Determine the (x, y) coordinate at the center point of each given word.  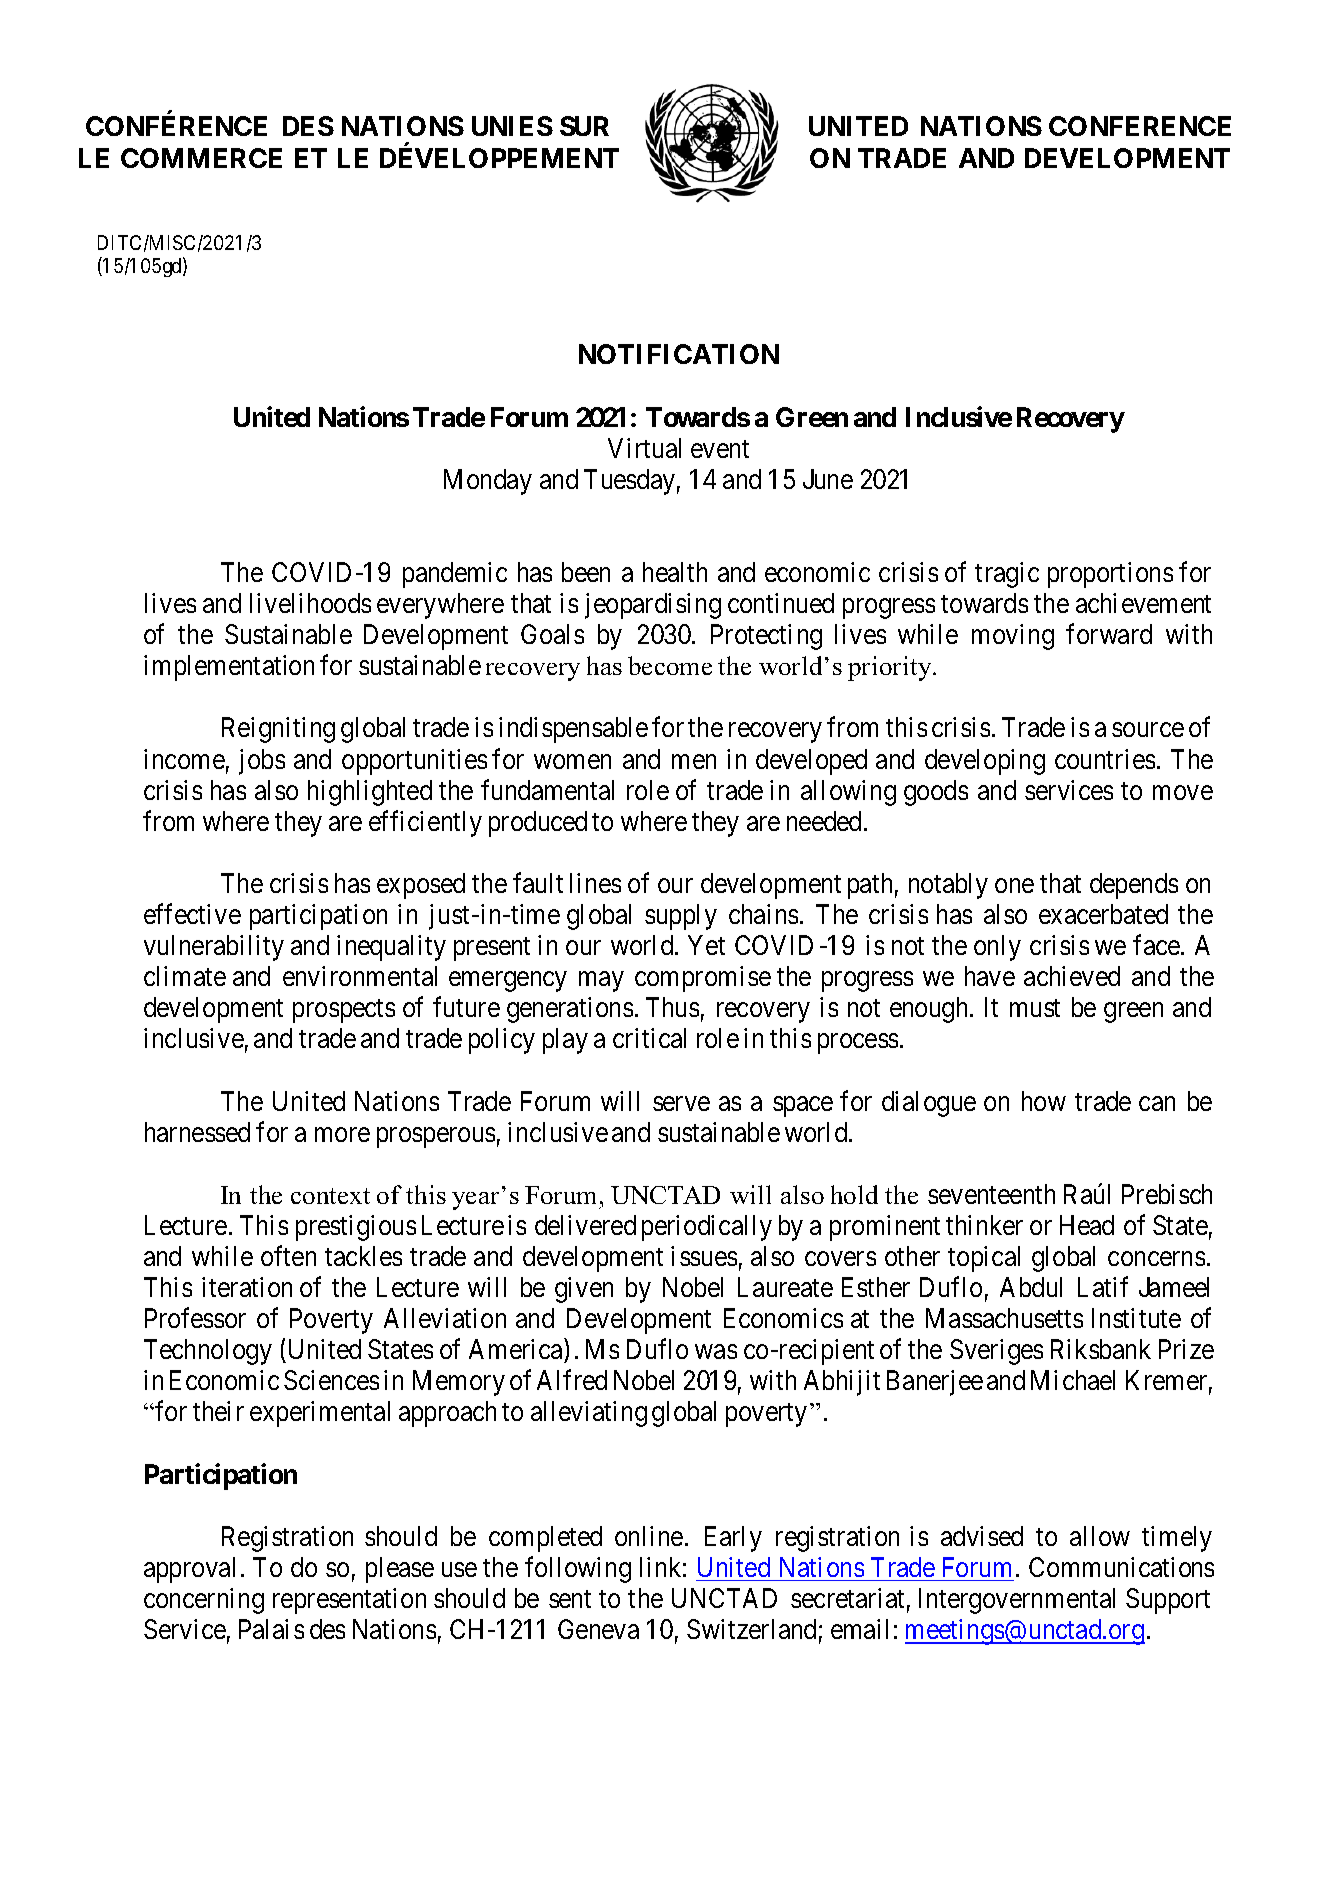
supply (681, 917)
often (288, 1256)
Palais (271, 1629)
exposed (421, 886)
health (675, 572)
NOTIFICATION (679, 354)
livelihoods (310, 603)
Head (1087, 1225)
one (1014, 886)
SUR (584, 126)
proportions (1110, 575)
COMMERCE (201, 158)
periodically (707, 1228)
